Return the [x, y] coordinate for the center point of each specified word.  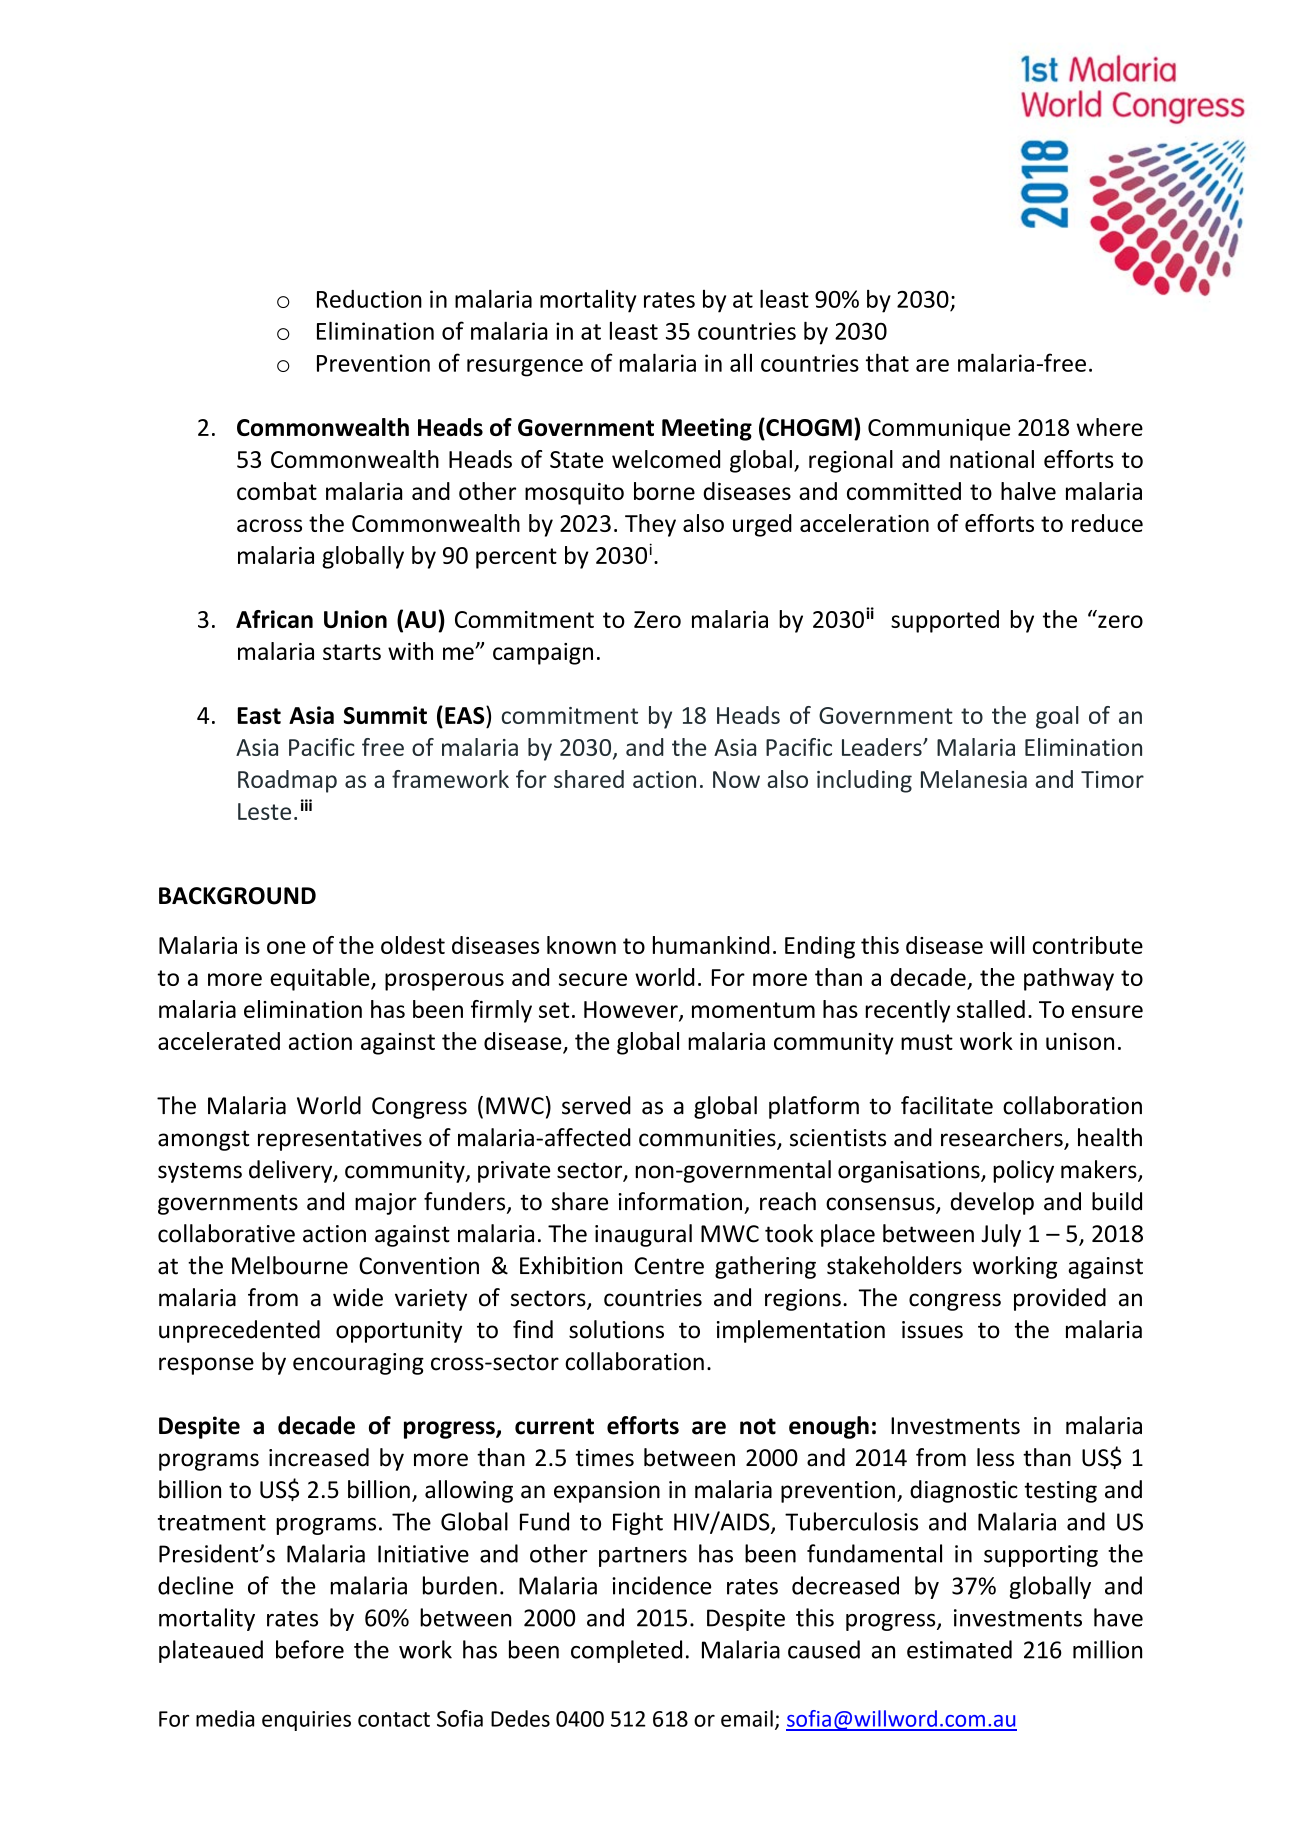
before [310, 1649]
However [632, 1011]
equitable [321, 979]
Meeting [707, 429]
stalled [991, 1009]
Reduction [369, 299]
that [887, 362]
